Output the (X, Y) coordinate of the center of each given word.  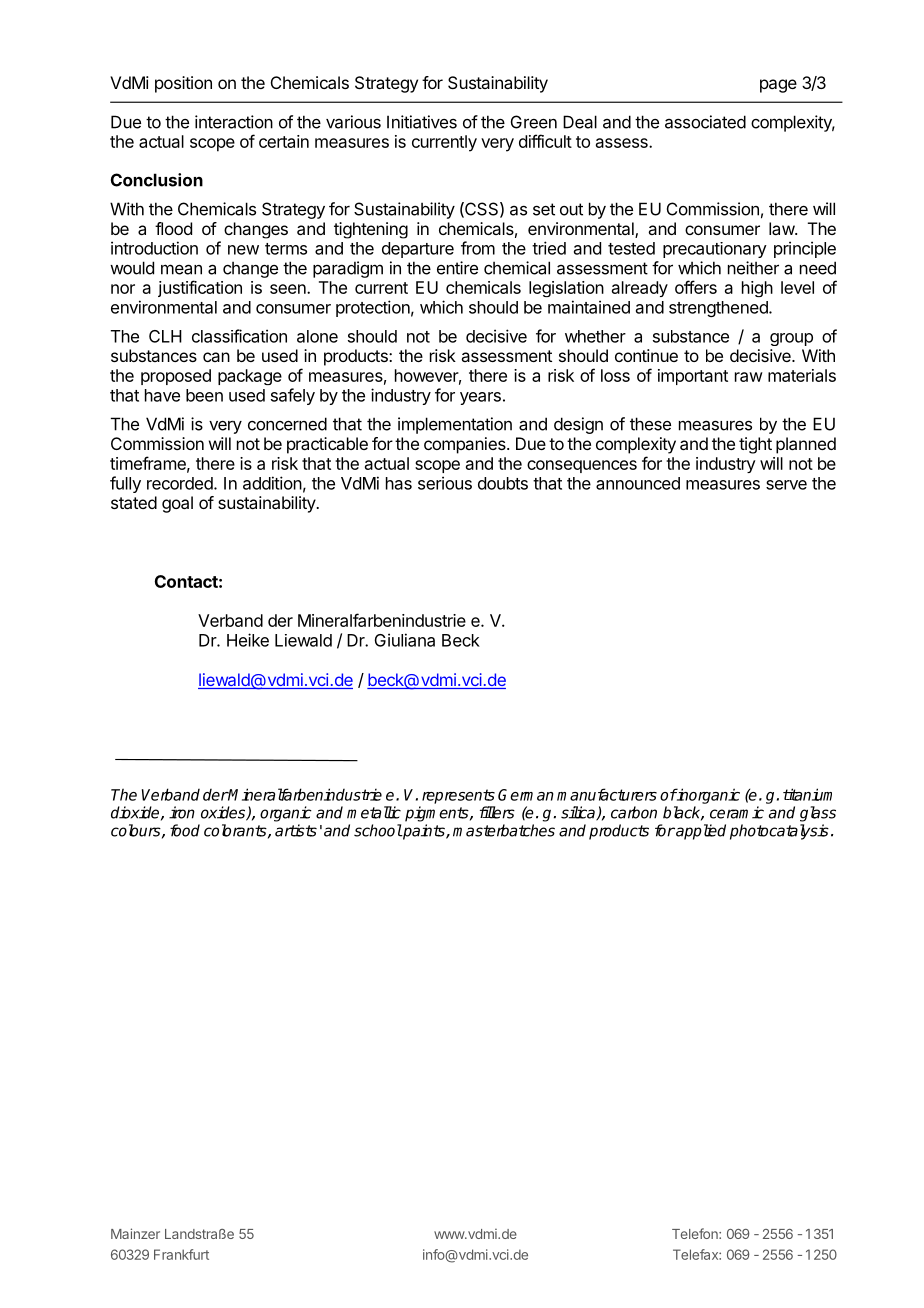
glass (818, 814)
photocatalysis (779, 832)
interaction (234, 122)
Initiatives (422, 122)
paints (424, 832)
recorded (181, 483)
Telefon (696, 1233)
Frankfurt (181, 1254)
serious (445, 483)
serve (786, 485)
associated (705, 122)
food (185, 830)
